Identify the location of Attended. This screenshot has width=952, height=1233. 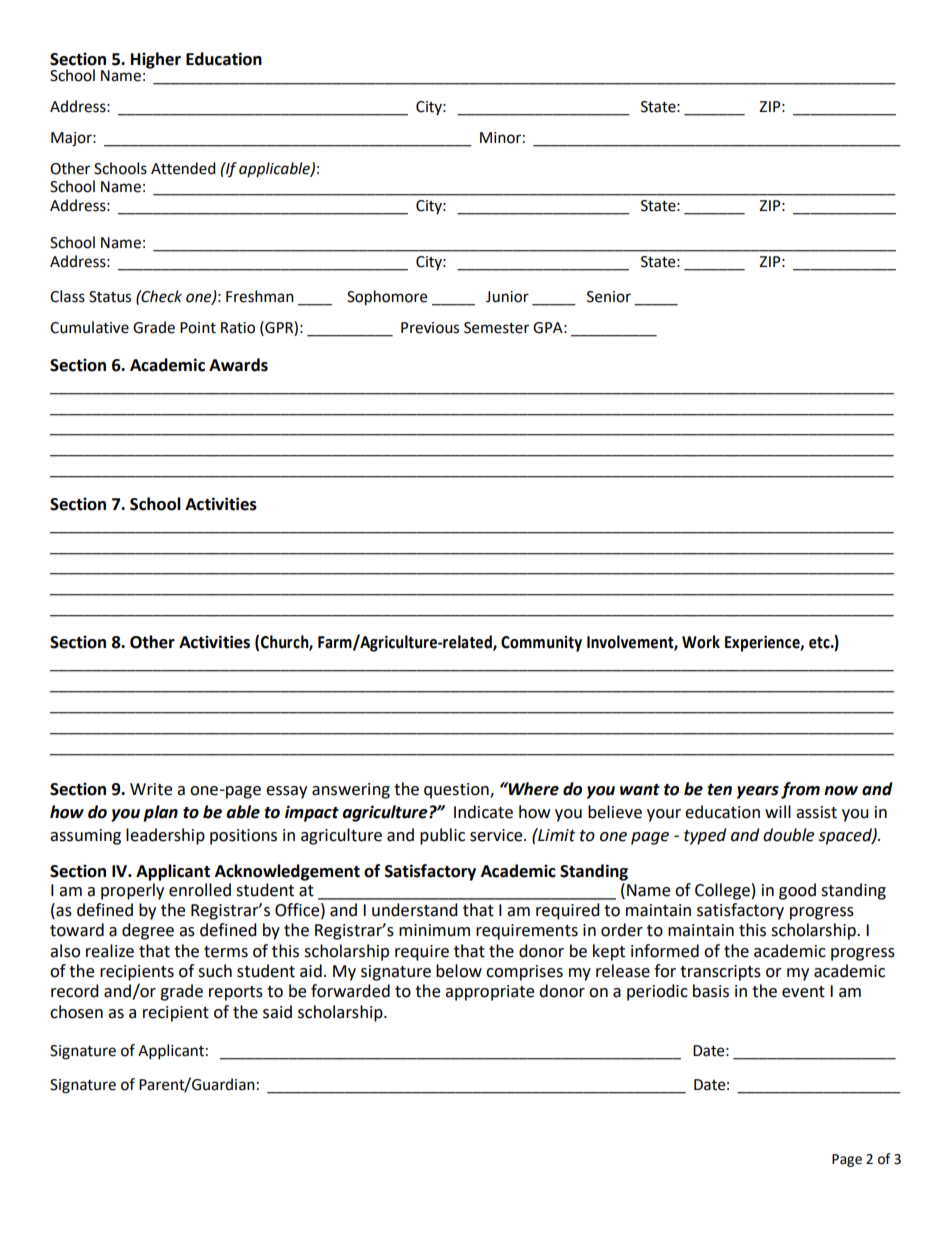
(183, 168).
